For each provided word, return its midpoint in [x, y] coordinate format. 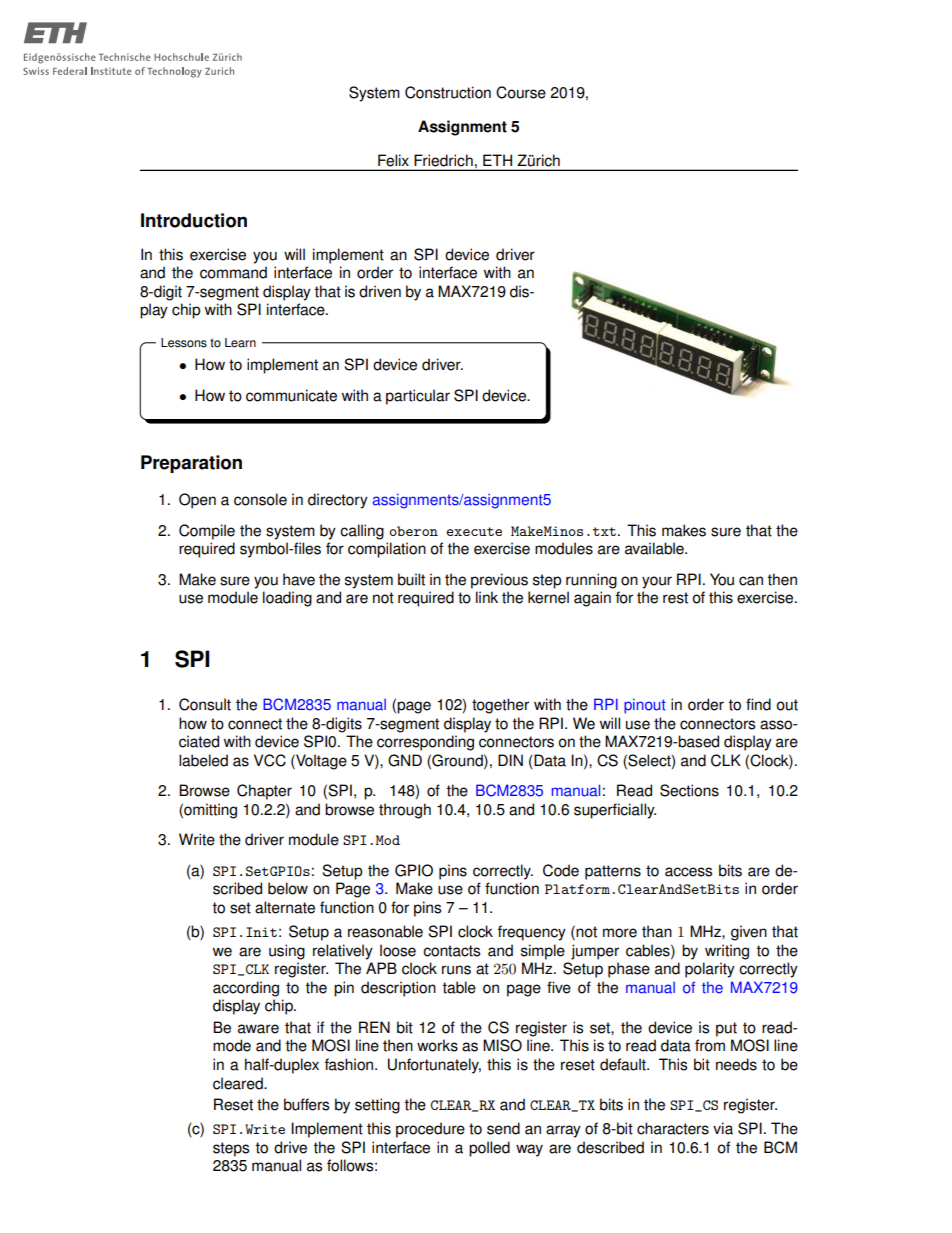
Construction [448, 92]
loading [287, 599]
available [655, 548]
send [503, 1128]
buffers [306, 1104]
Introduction [194, 220]
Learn [240, 343]
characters [673, 1128]
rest [675, 598]
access [688, 872]
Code [561, 870]
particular [418, 397]
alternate [285, 907]
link [487, 597]
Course [521, 92]
